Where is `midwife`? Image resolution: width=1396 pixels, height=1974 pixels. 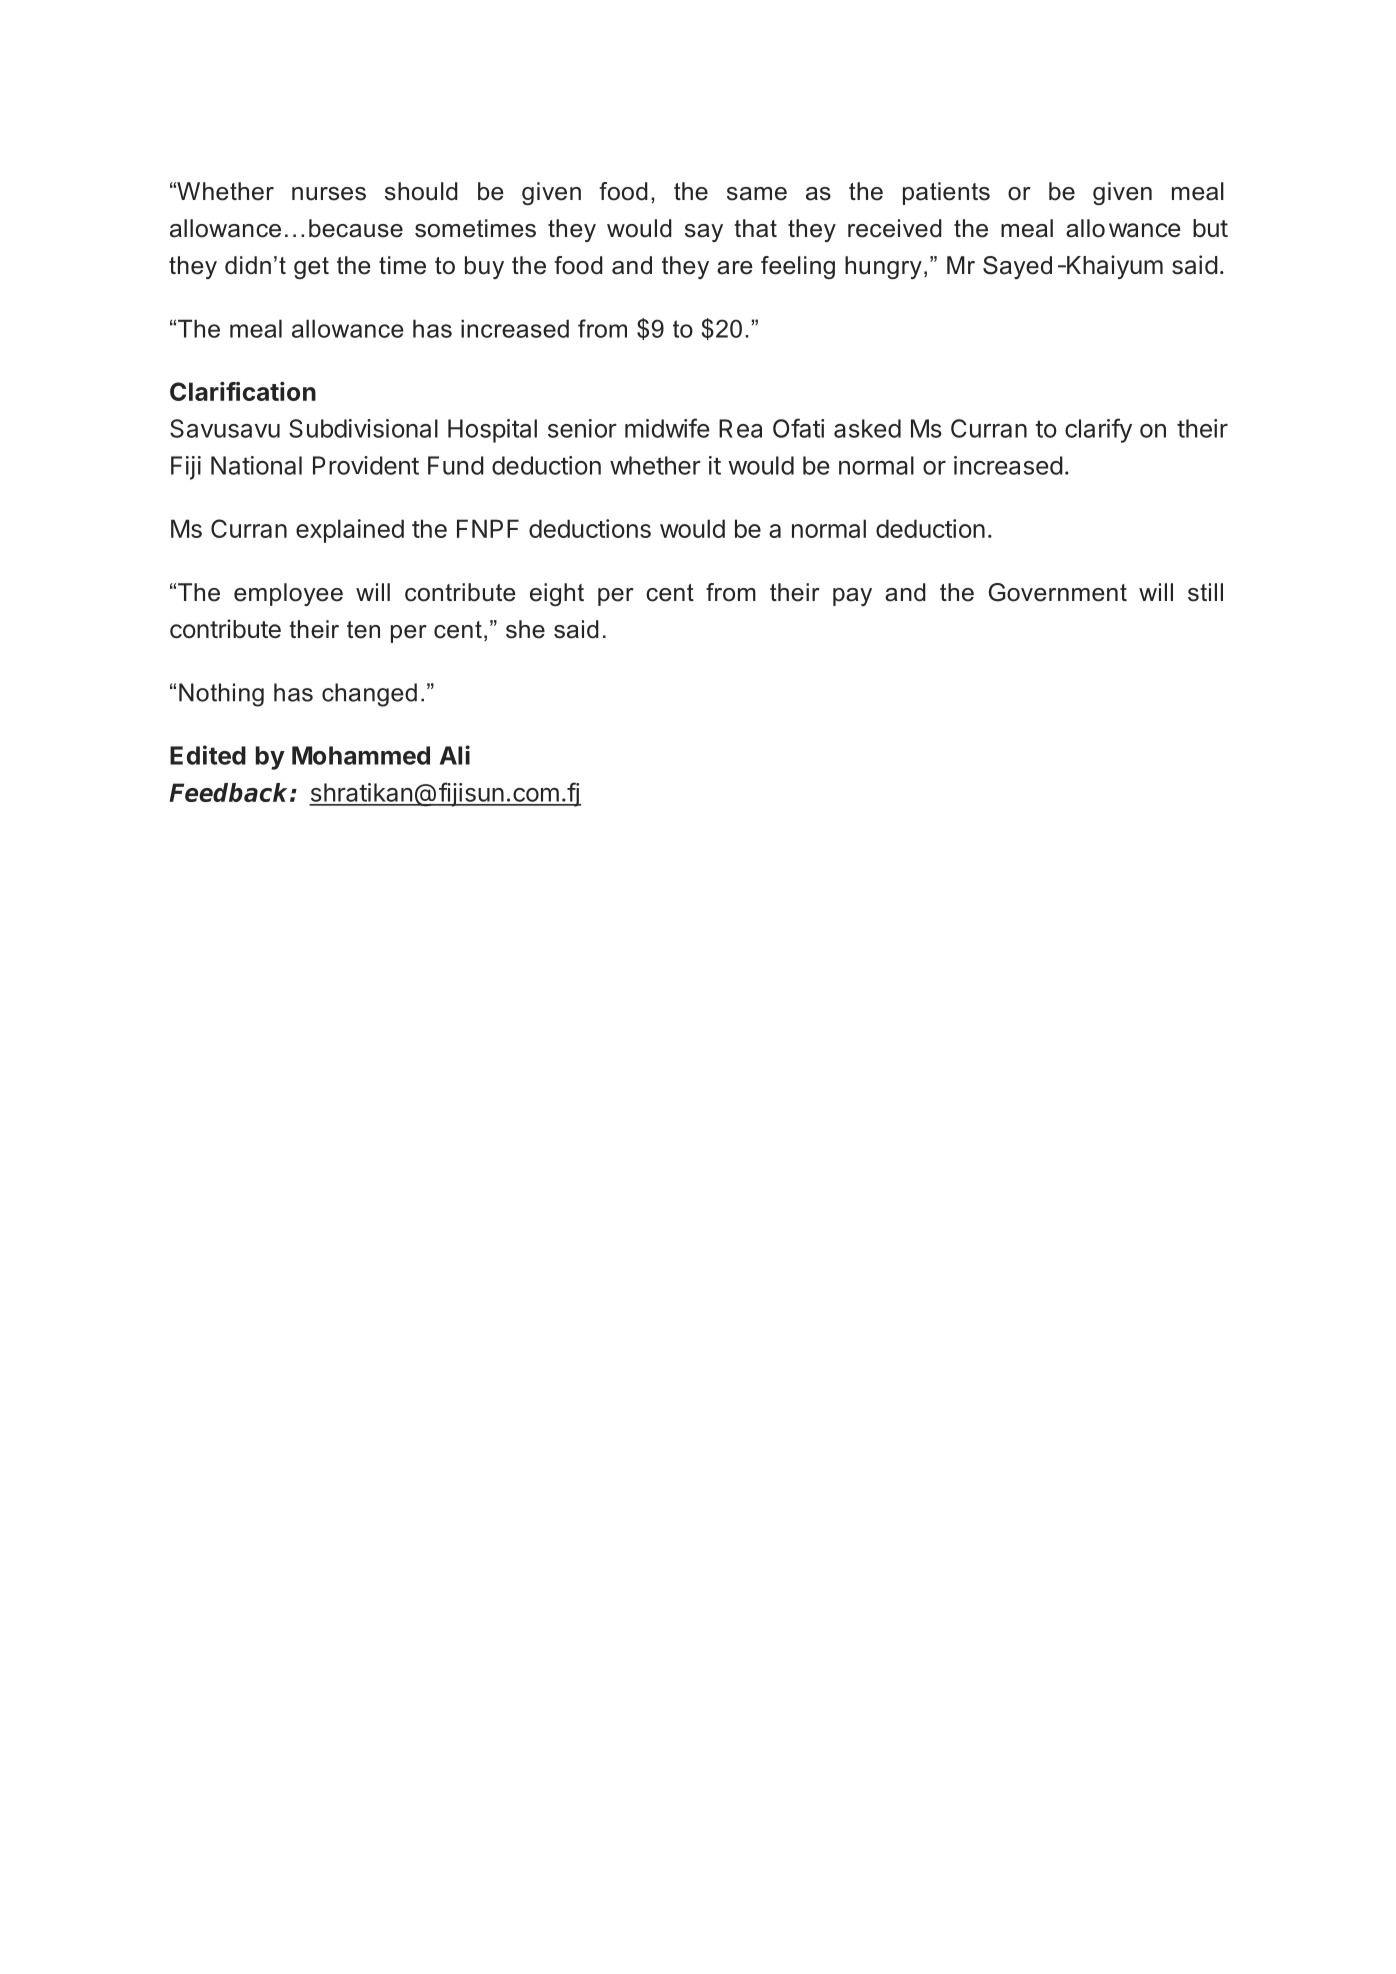
midwife is located at coordinates (667, 428).
